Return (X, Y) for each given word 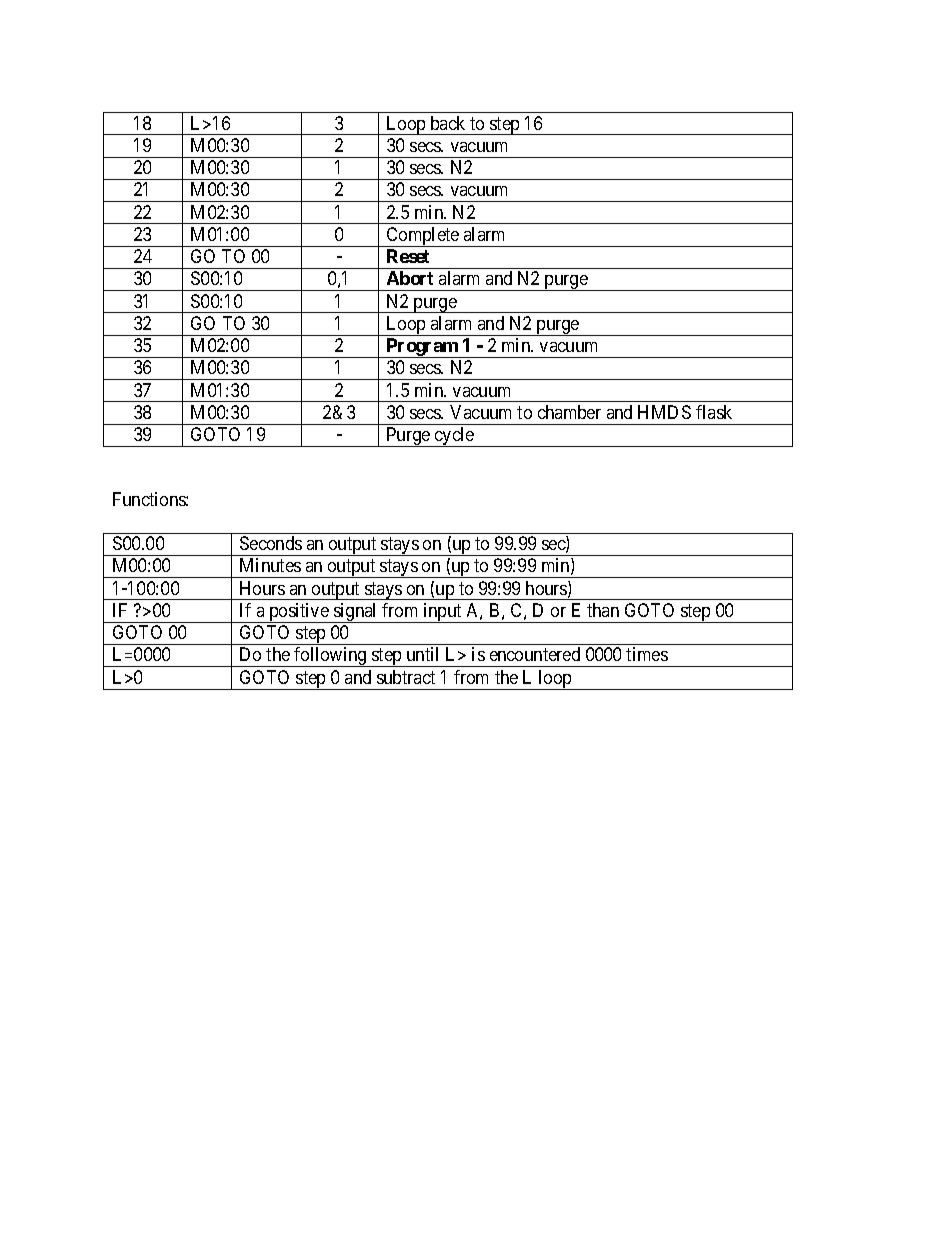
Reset (408, 256)
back (448, 123)
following (330, 657)
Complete (422, 237)
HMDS (664, 412)
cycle (454, 437)
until (422, 654)
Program (422, 348)
